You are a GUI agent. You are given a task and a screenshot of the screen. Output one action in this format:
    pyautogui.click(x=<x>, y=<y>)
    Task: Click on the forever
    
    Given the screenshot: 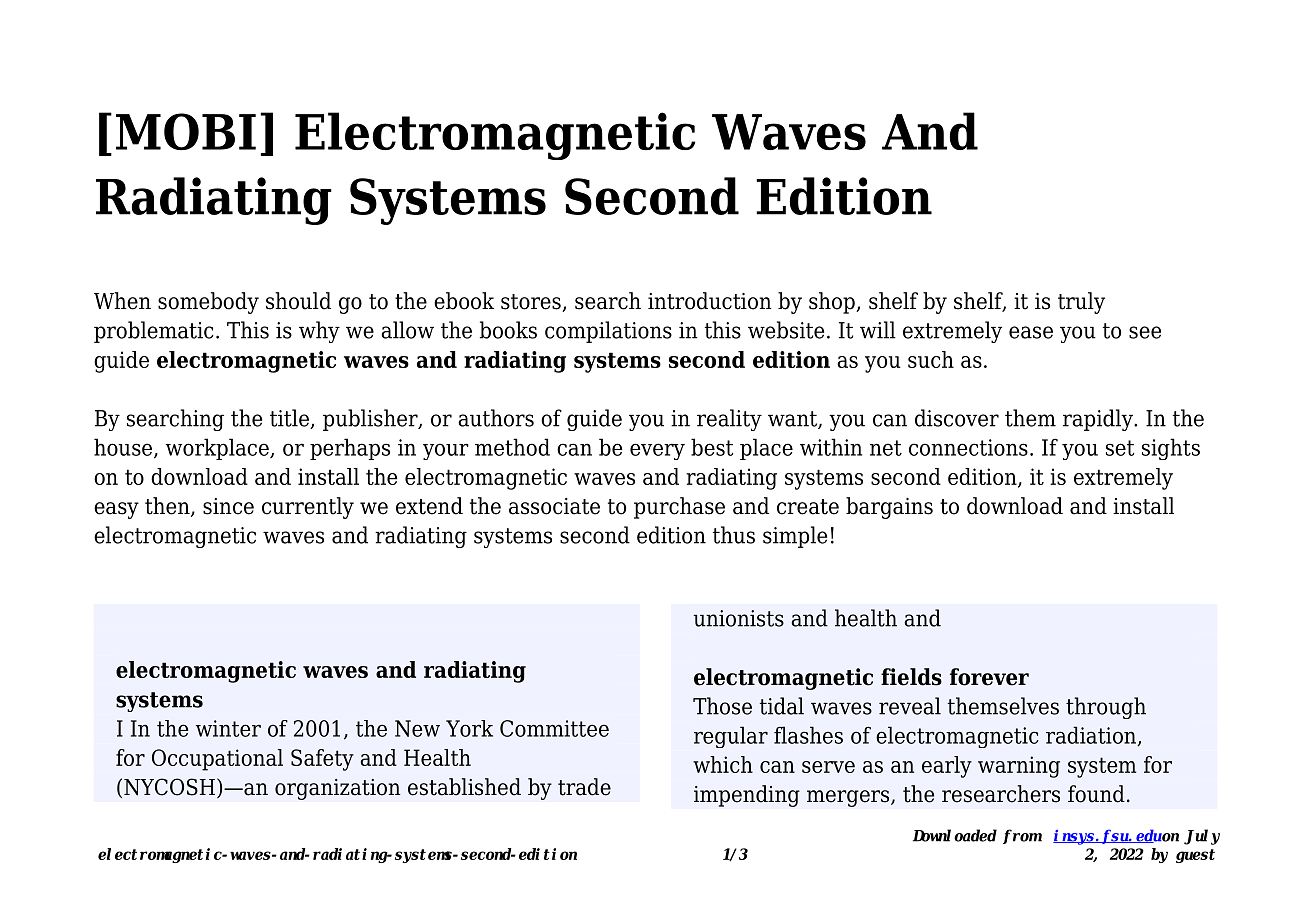 What is the action you would take?
    pyautogui.click(x=989, y=677)
